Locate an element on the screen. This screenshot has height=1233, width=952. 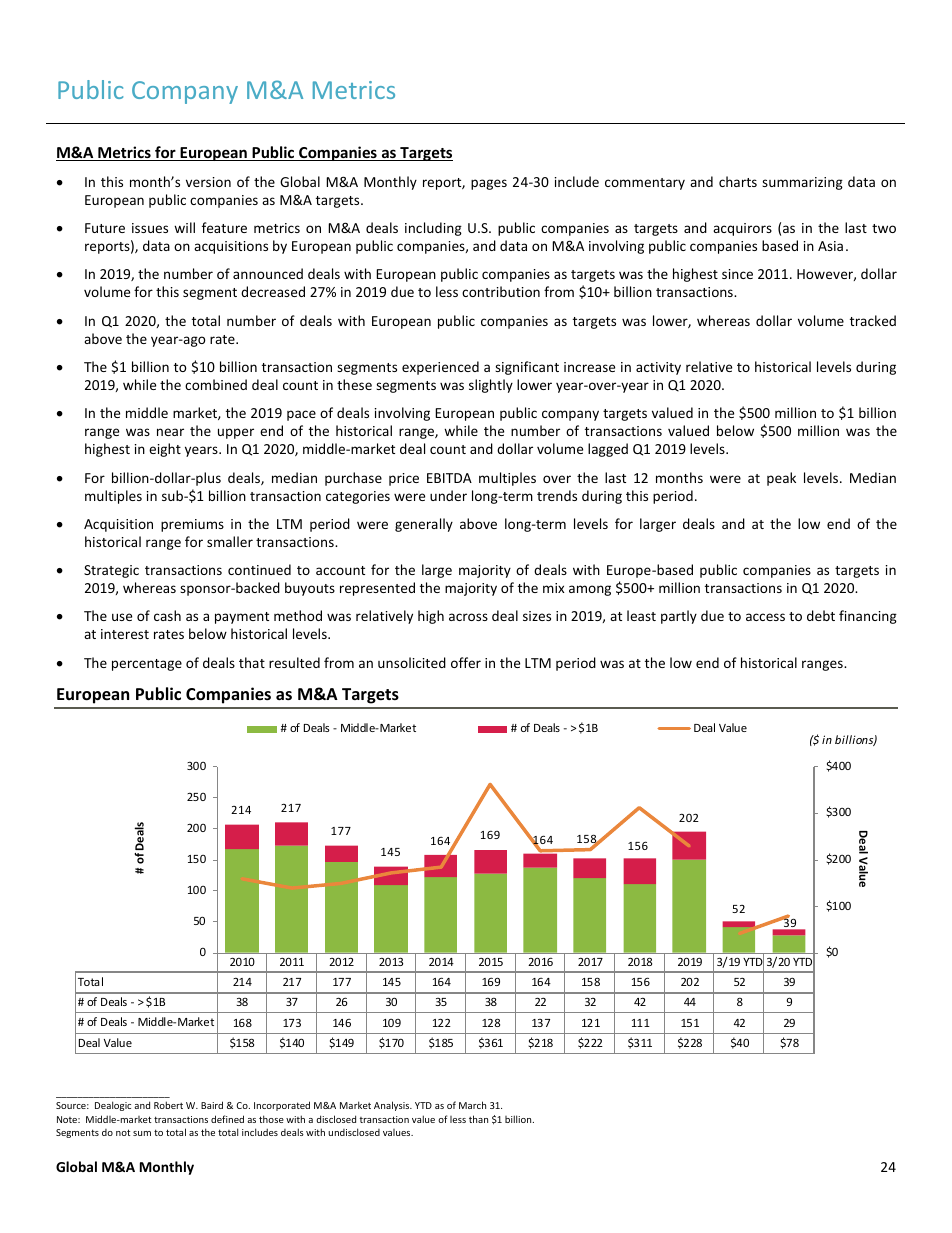
percentage is located at coordinates (147, 665).
